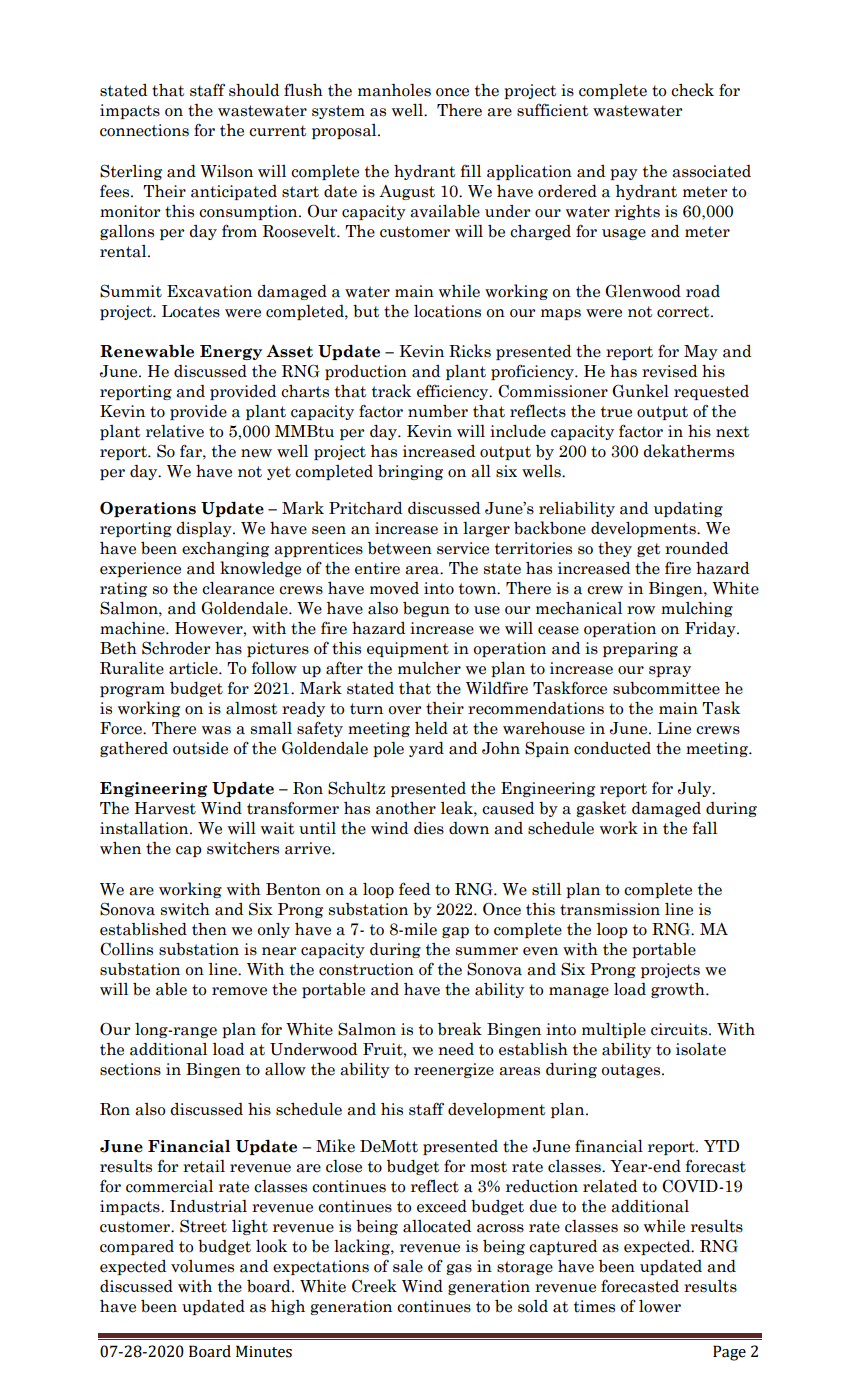 The image size is (849, 1400). I want to click on lower, so click(660, 1306).
